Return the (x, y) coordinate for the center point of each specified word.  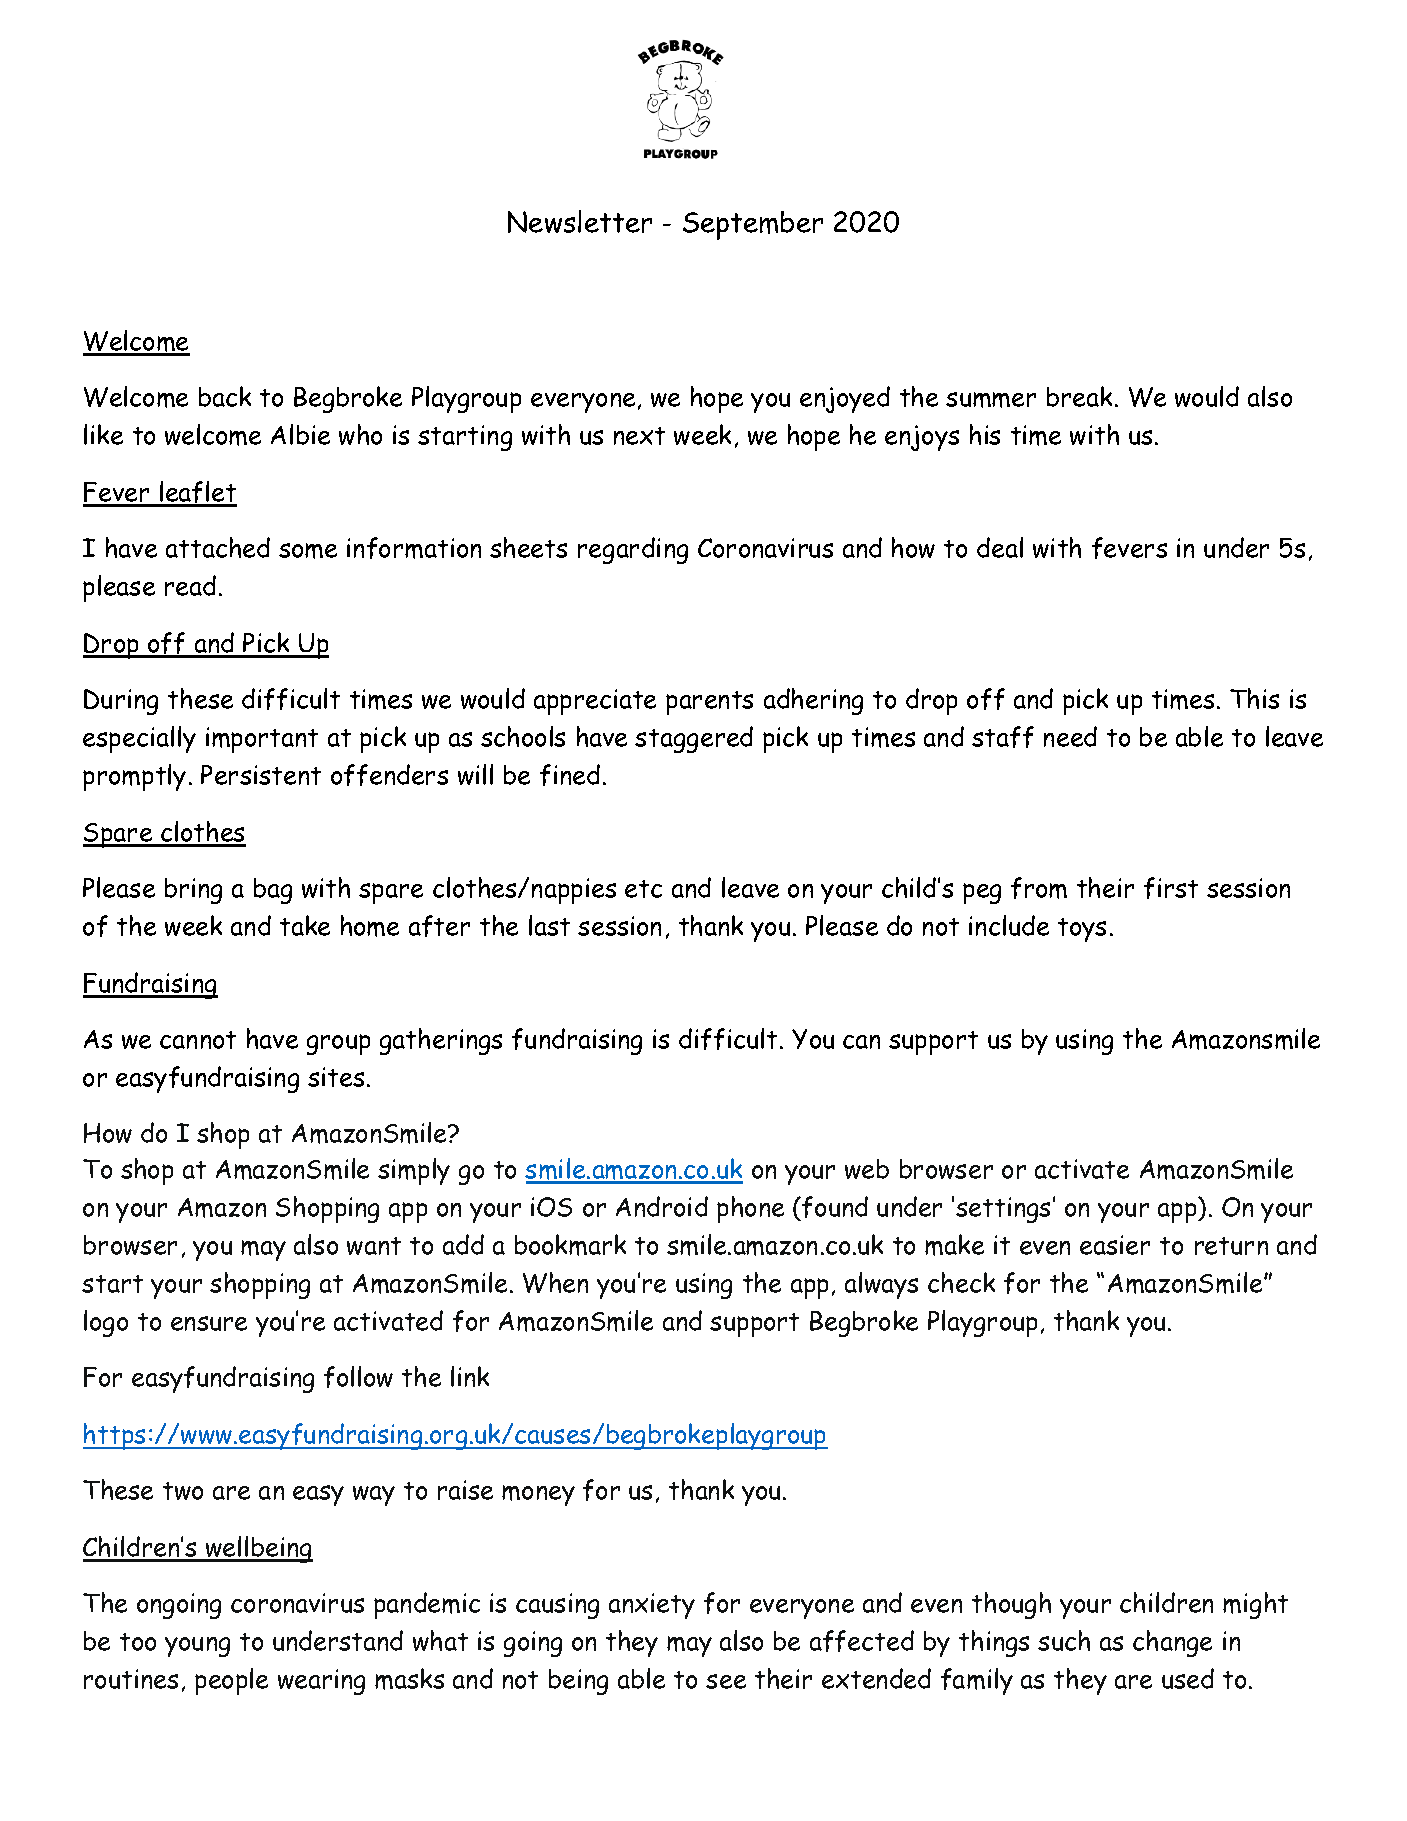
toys (1082, 930)
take (305, 925)
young (197, 1647)
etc (643, 889)
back (225, 396)
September (753, 225)
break (1079, 396)
